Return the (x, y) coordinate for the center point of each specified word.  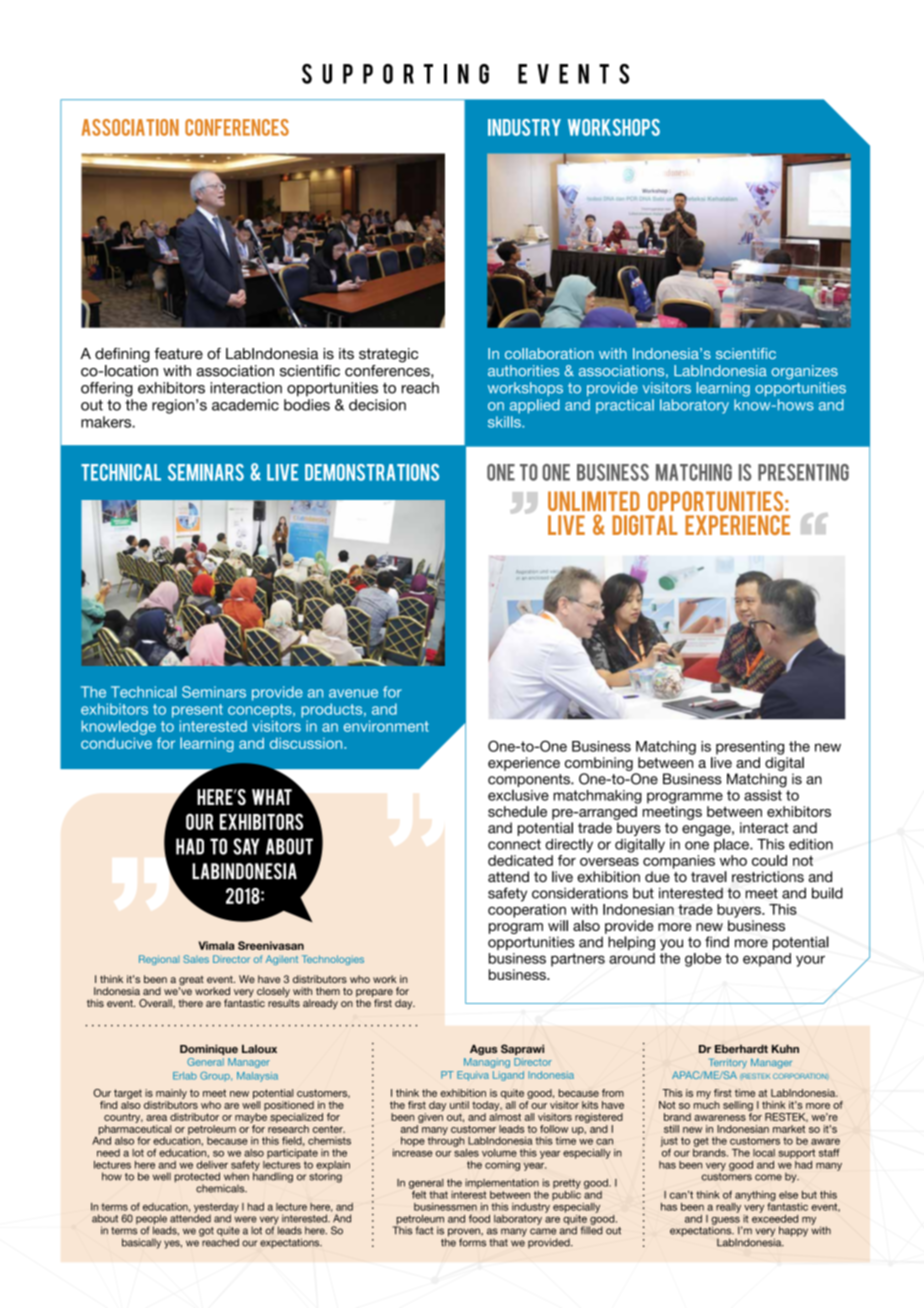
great (191, 982)
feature (178, 354)
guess (726, 1222)
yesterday (216, 1209)
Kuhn (785, 1049)
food (479, 1218)
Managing (487, 1063)
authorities (523, 370)
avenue (353, 693)
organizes (805, 372)
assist (763, 794)
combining (599, 764)
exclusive (518, 795)
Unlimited (594, 501)
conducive (116, 743)
